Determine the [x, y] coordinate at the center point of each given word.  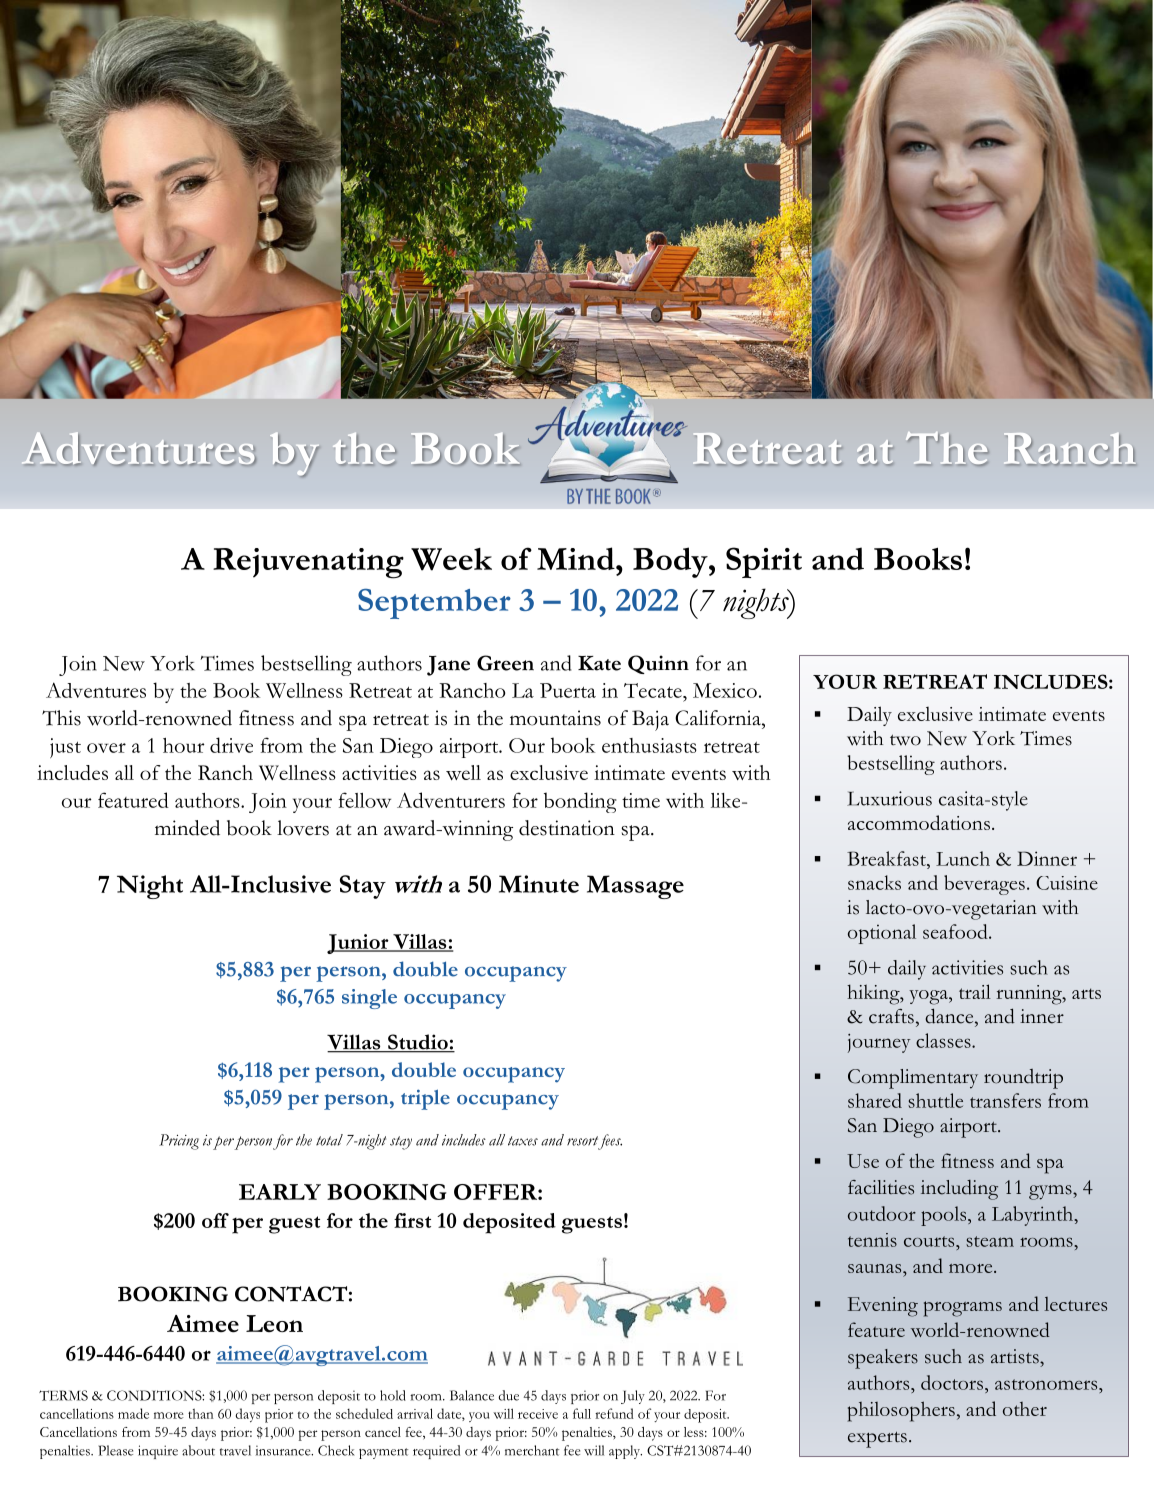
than [201, 1414]
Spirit [764, 562]
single [369, 999]
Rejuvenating [308, 563]
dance [950, 1016]
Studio [418, 1043]
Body [671, 562]
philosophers [901, 1411]
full [582, 1413]
